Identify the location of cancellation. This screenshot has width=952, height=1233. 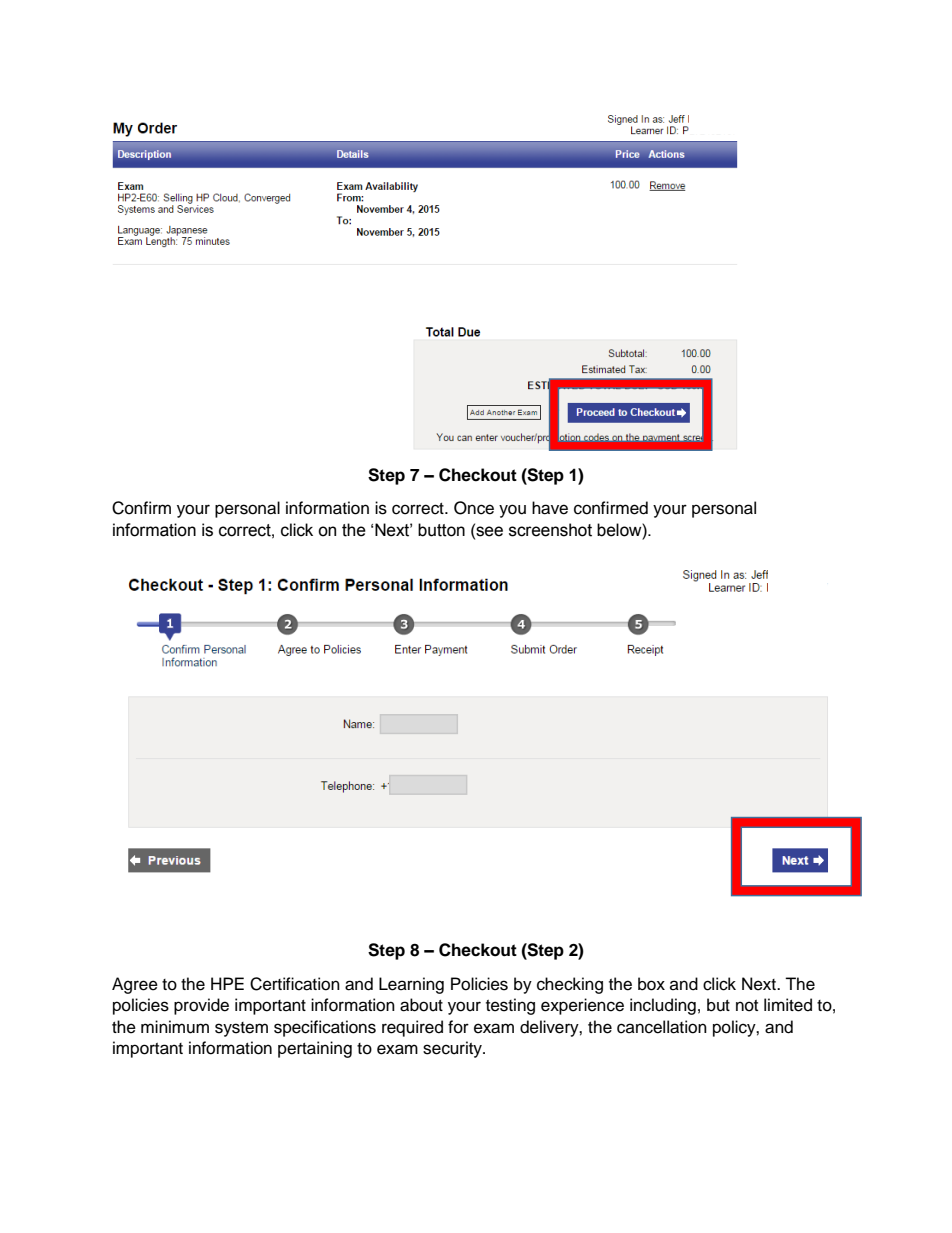
(662, 1027).
